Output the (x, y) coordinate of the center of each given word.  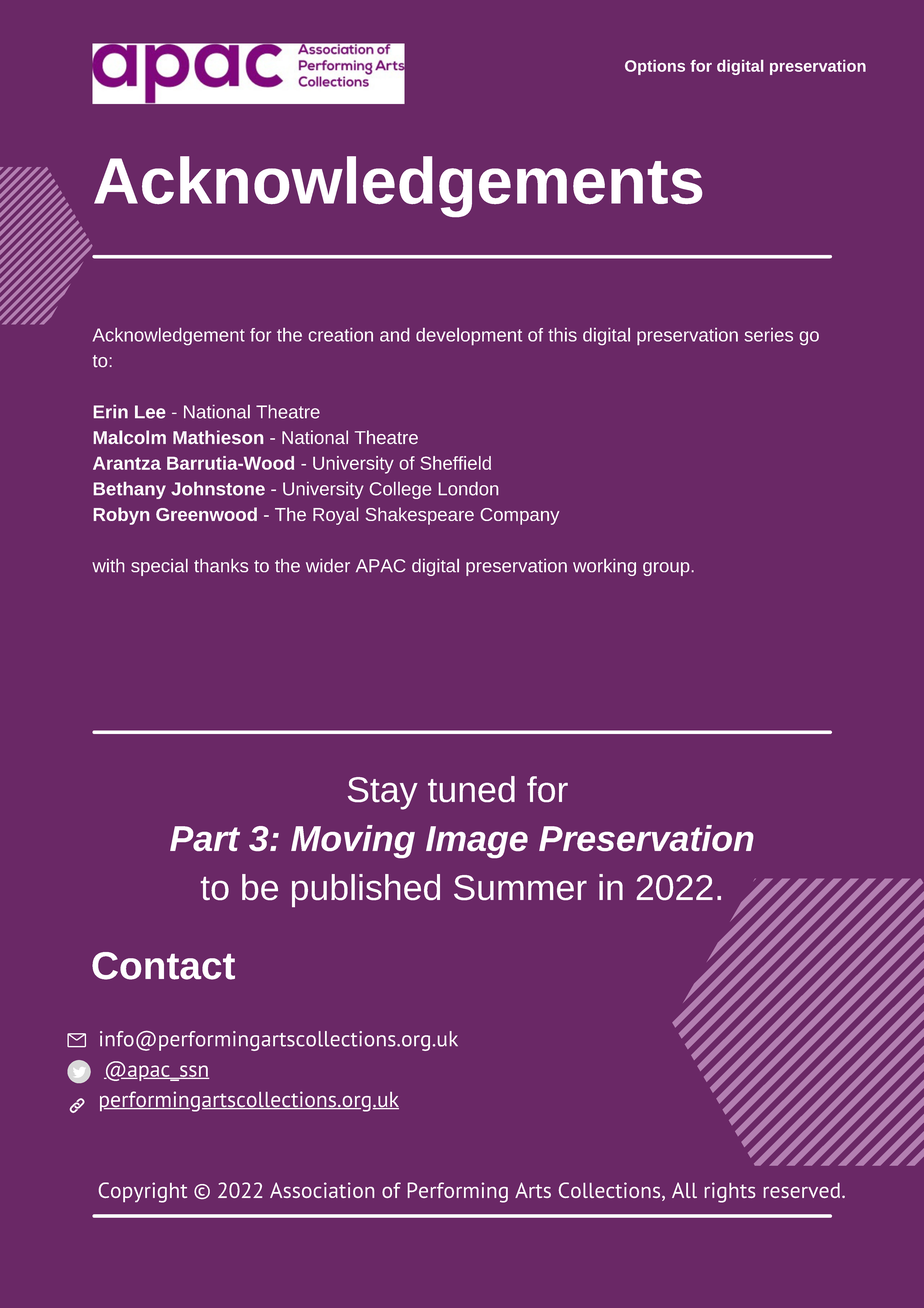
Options (655, 67)
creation (341, 335)
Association (322, 1190)
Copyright (143, 1192)
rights (730, 1192)
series (768, 335)
